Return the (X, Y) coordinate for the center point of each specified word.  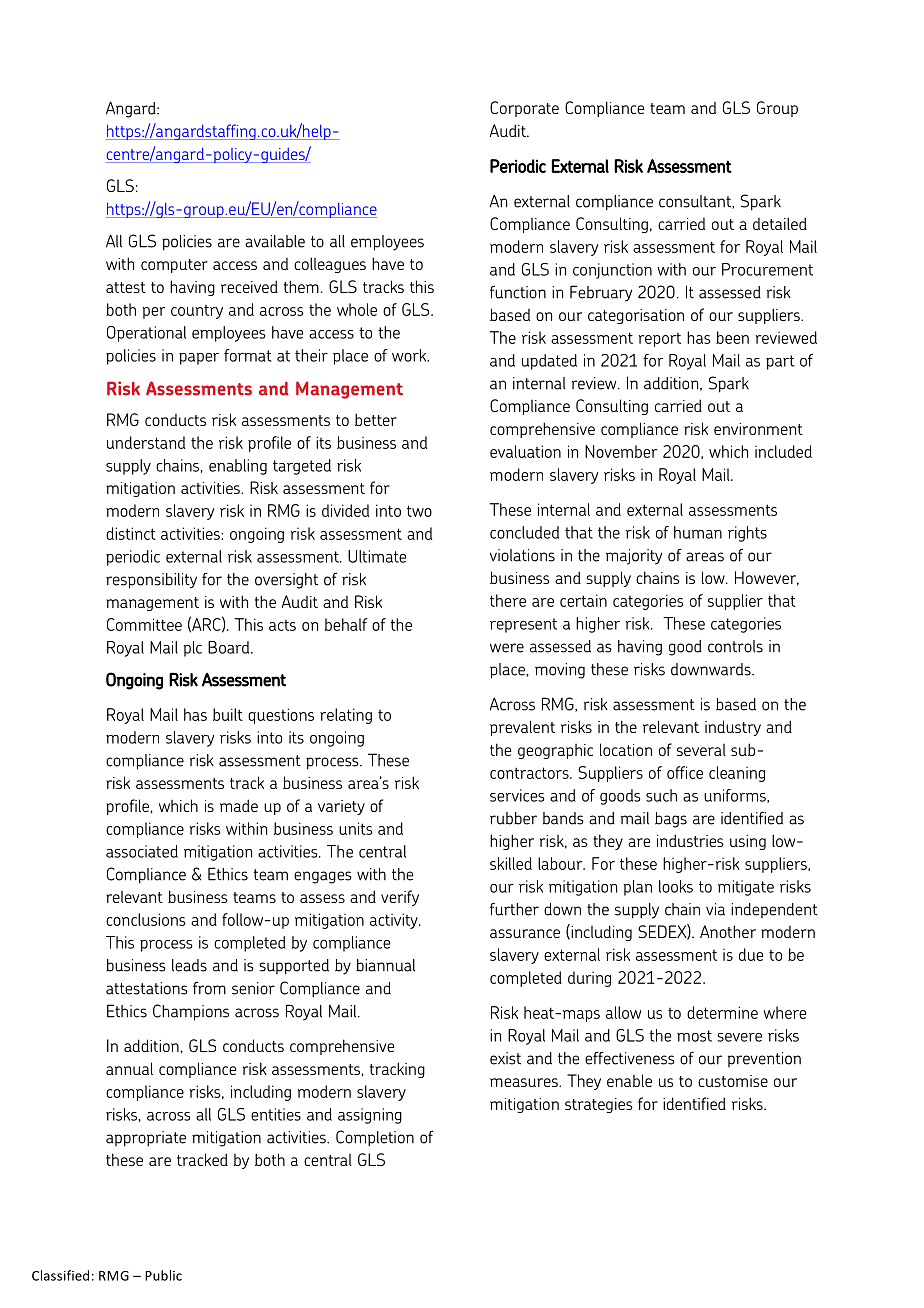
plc (192, 649)
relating (346, 716)
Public (163, 1275)
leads (189, 965)
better (376, 419)
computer (174, 266)
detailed (780, 223)
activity (395, 921)
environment (758, 429)
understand (146, 442)
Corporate (524, 109)
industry (733, 728)
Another (728, 931)
